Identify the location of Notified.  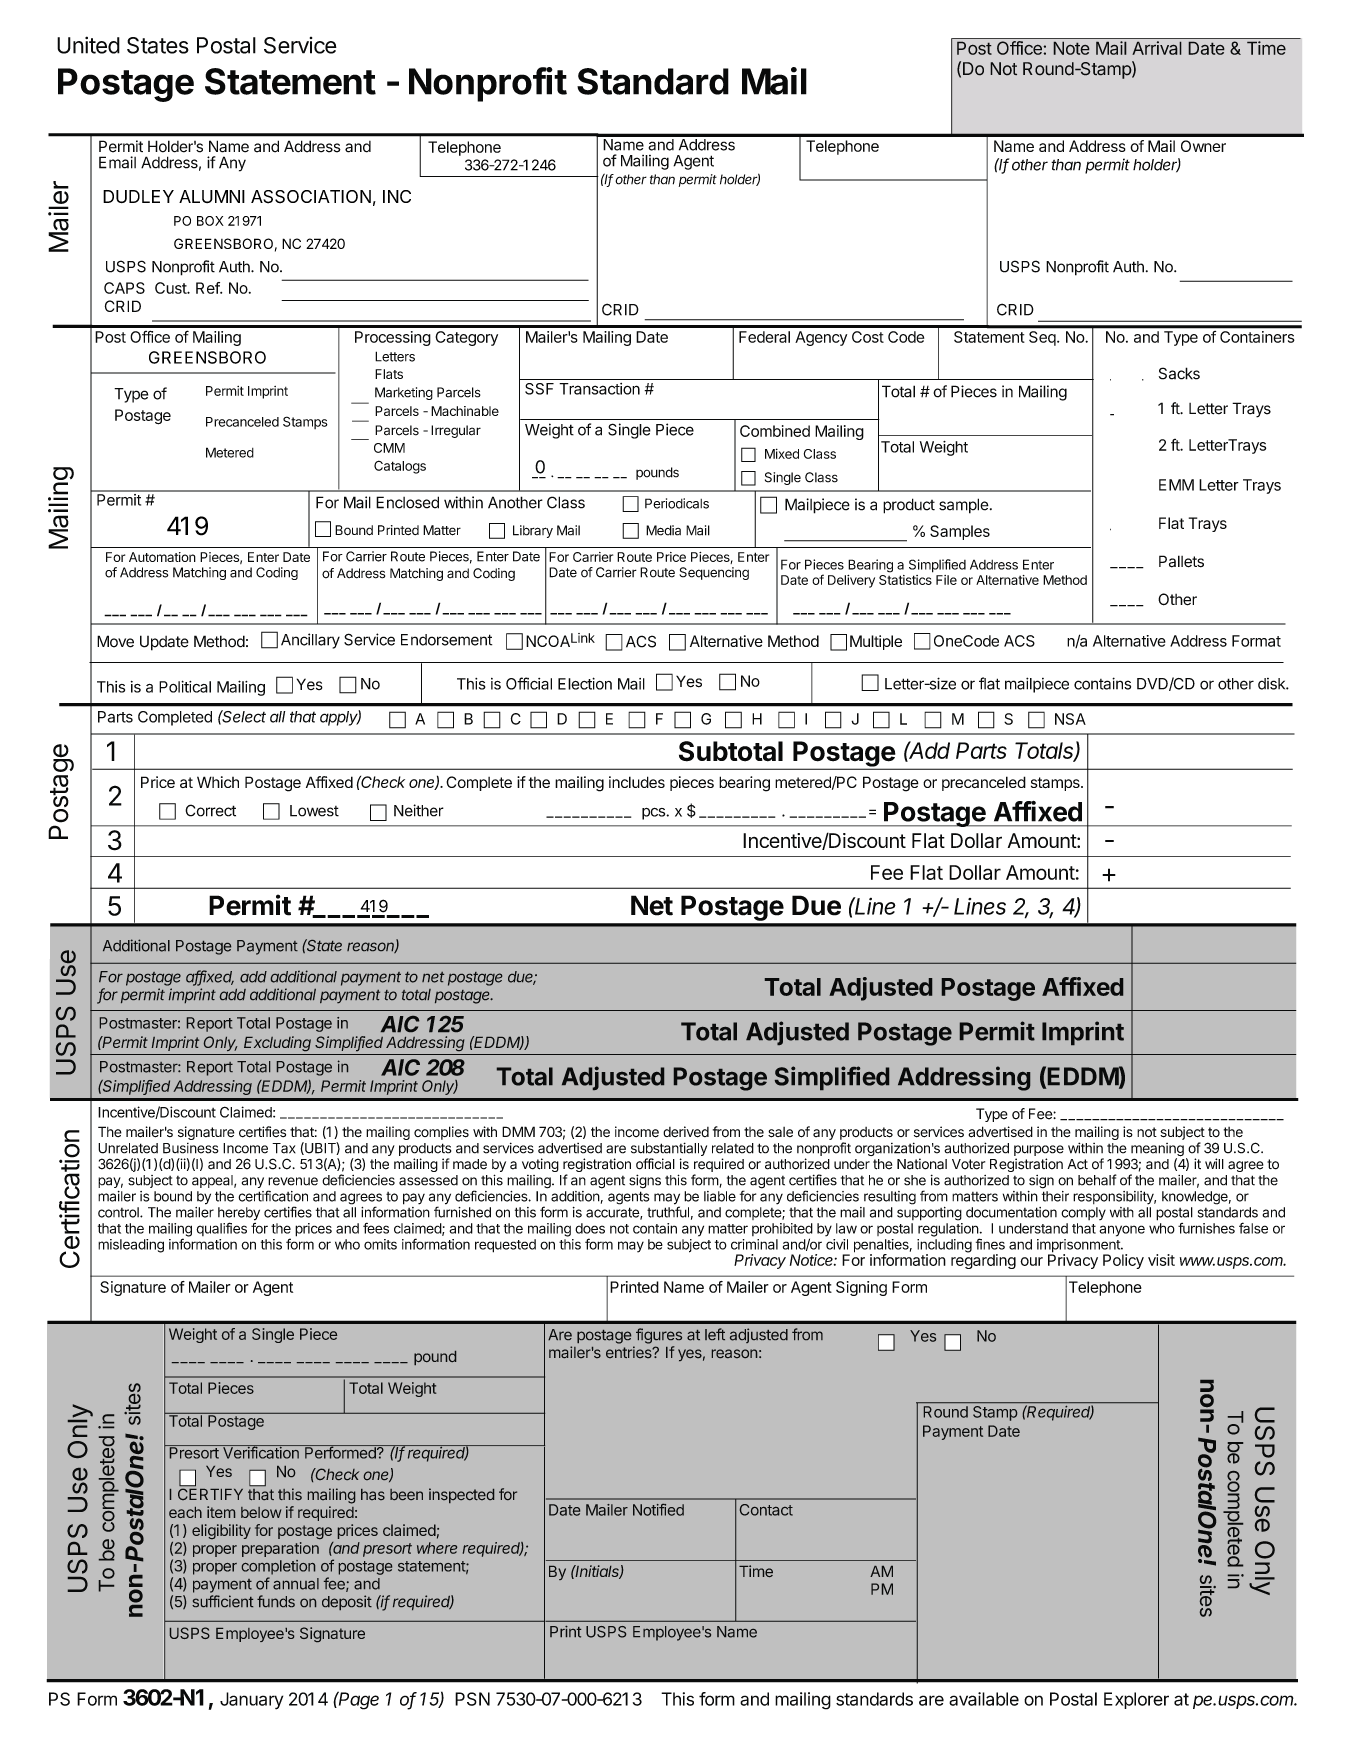
(658, 1510).
